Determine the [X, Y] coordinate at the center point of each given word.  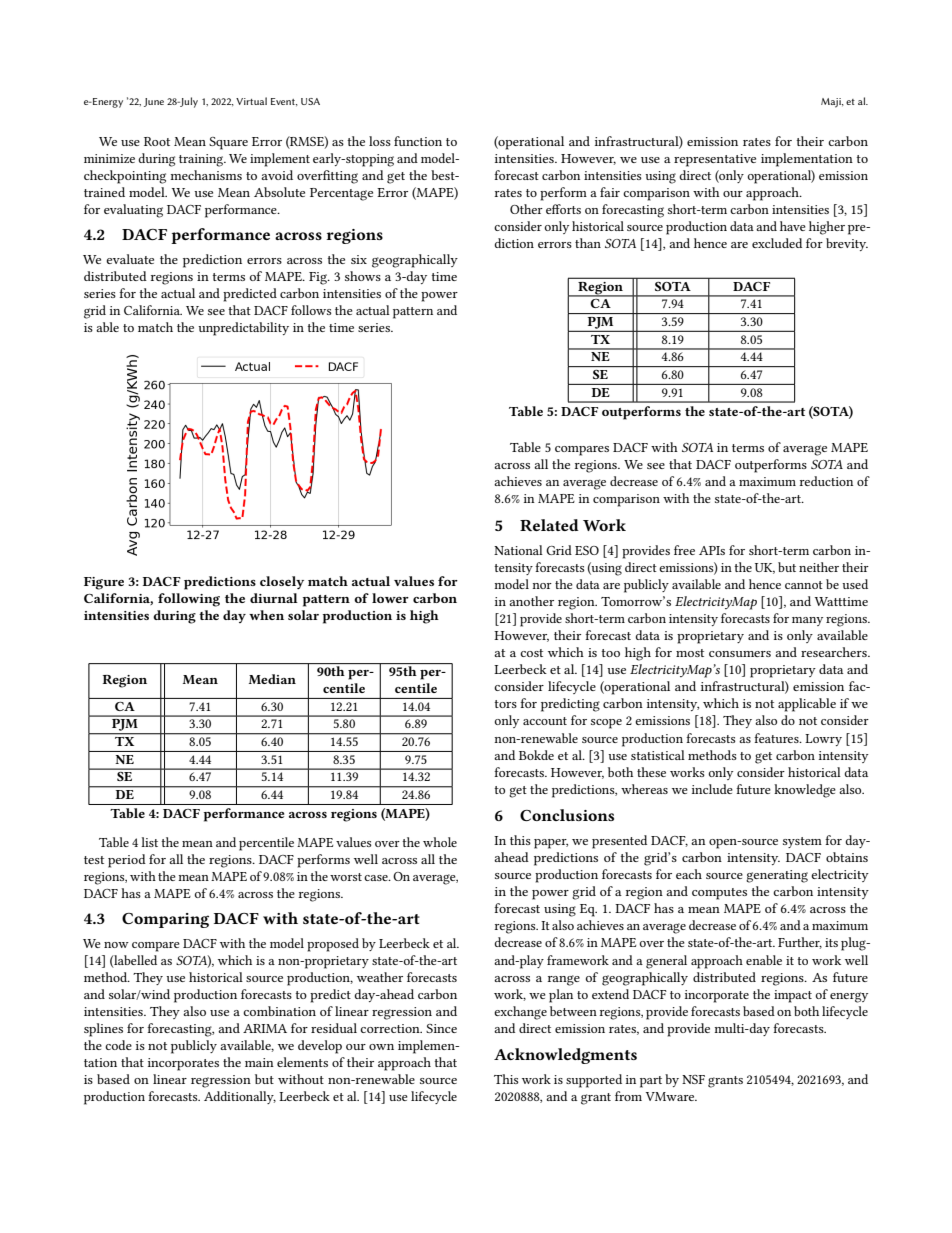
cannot [804, 585]
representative [715, 160]
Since [441, 1028]
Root [157, 141]
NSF [693, 1079]
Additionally [240, 1097]
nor [542, 586]
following [189, 600]
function [418, 141]
